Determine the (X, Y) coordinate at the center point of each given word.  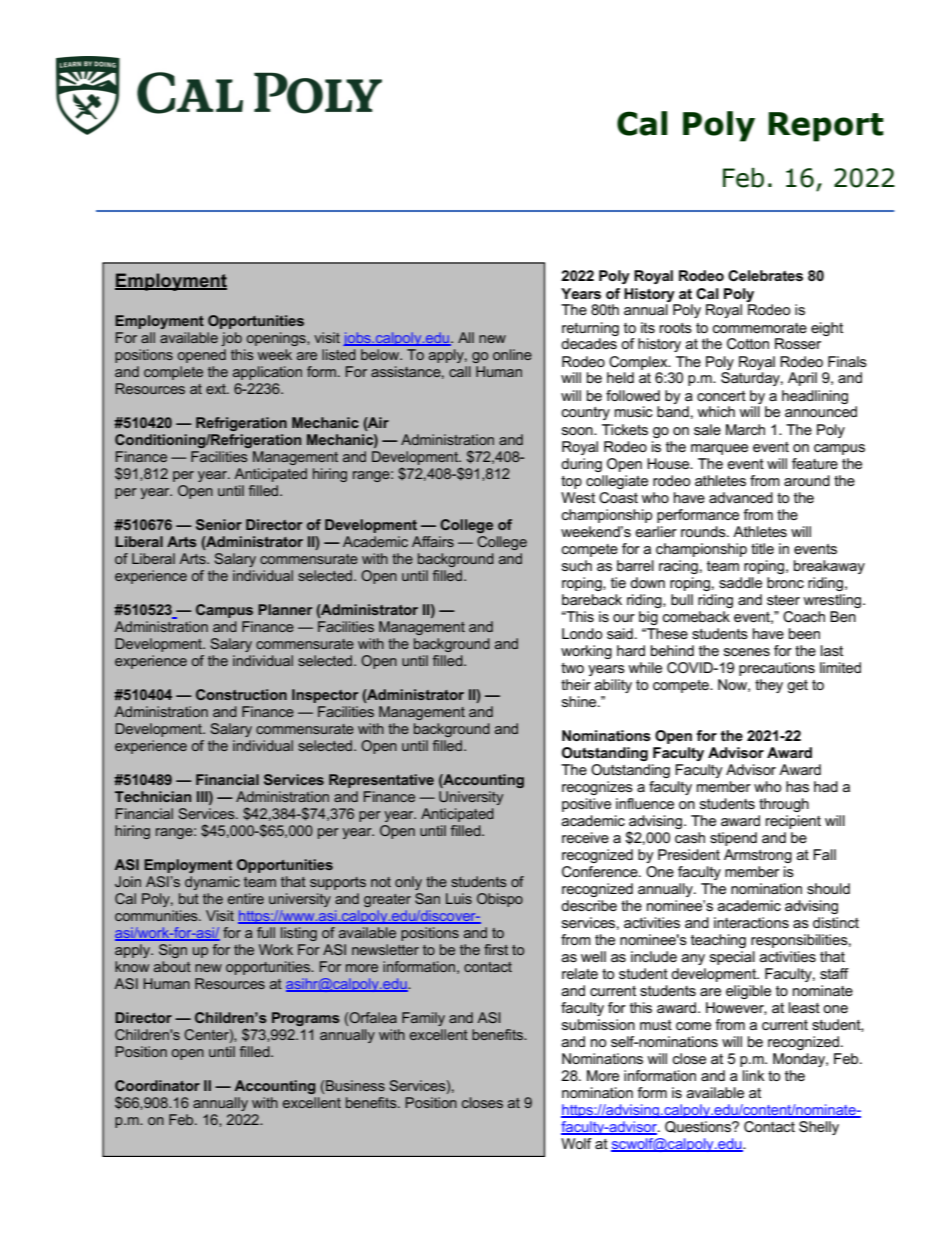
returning (590, 329)
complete (173, 373)
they (769, 686)
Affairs (433, 541)
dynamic (212, 883)
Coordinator (157, 1085)
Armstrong (758, 856)
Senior (219, 524)
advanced (741, 497)
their (576, 684)
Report (826, 127)
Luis (459, 898)
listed (339, 354)
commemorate (760, 328)
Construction (241, 694)
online (512, 354)
